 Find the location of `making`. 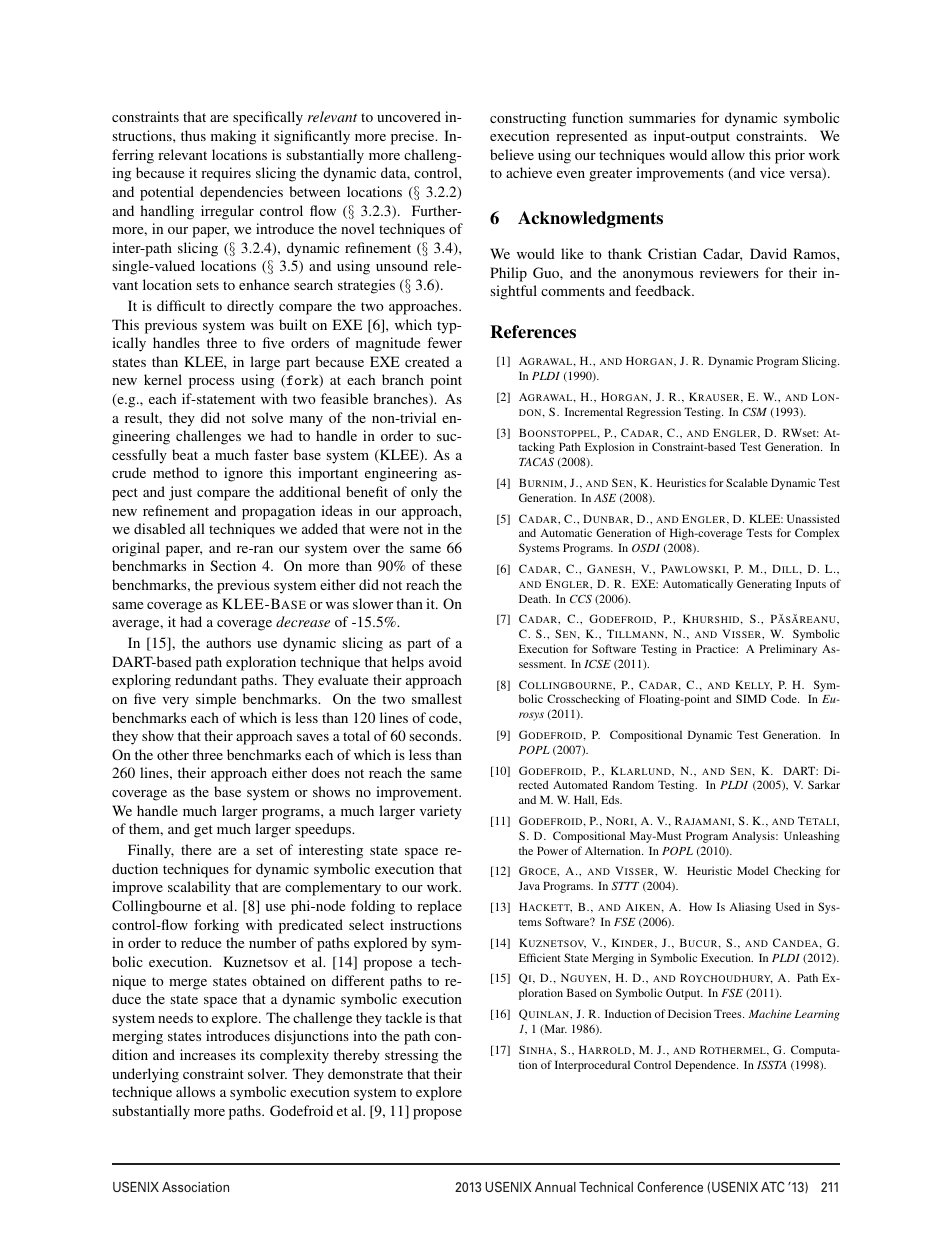

making is located at coordinates (233, 137).
